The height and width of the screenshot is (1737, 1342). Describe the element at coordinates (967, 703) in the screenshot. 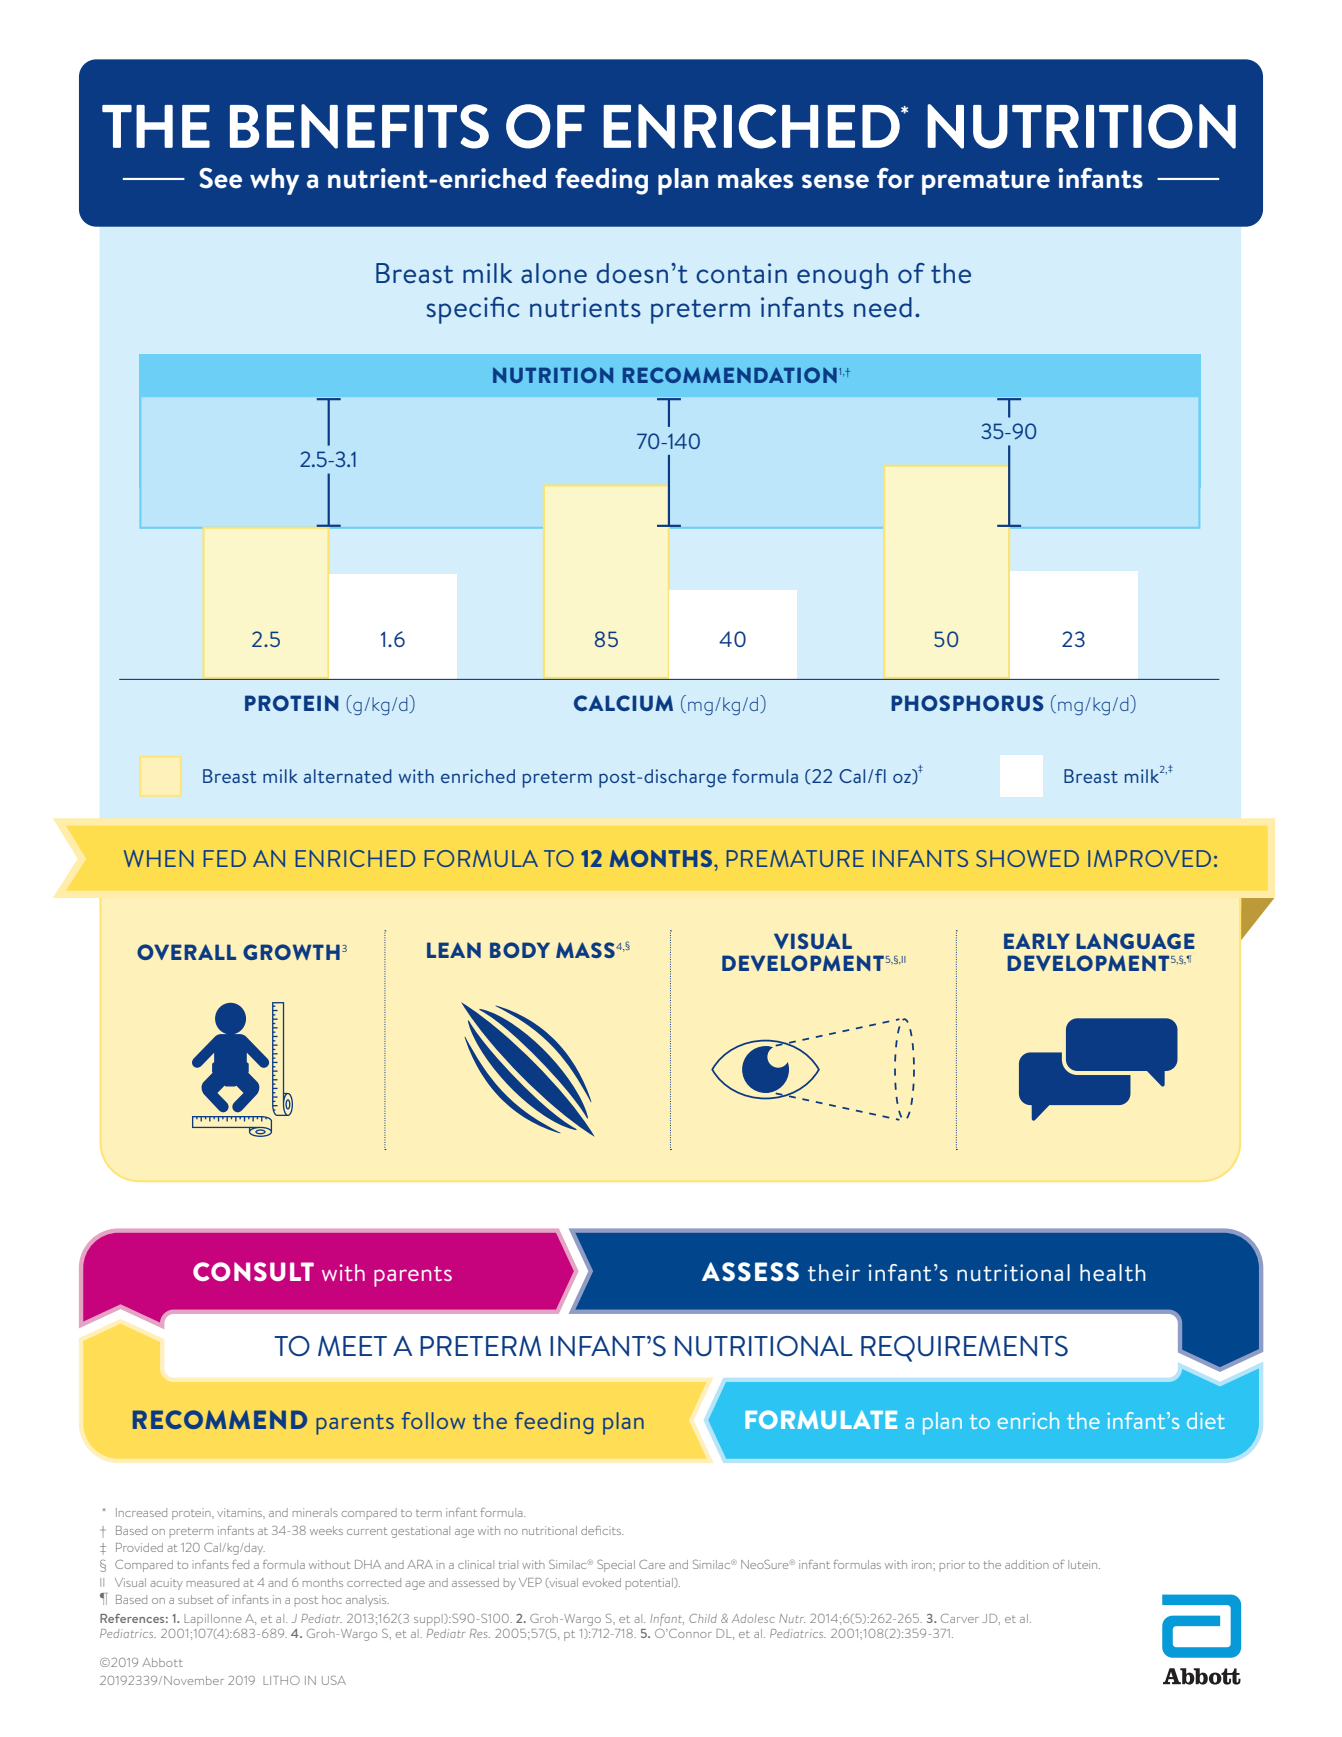

I see `PHOSPHORUS` at that location.
